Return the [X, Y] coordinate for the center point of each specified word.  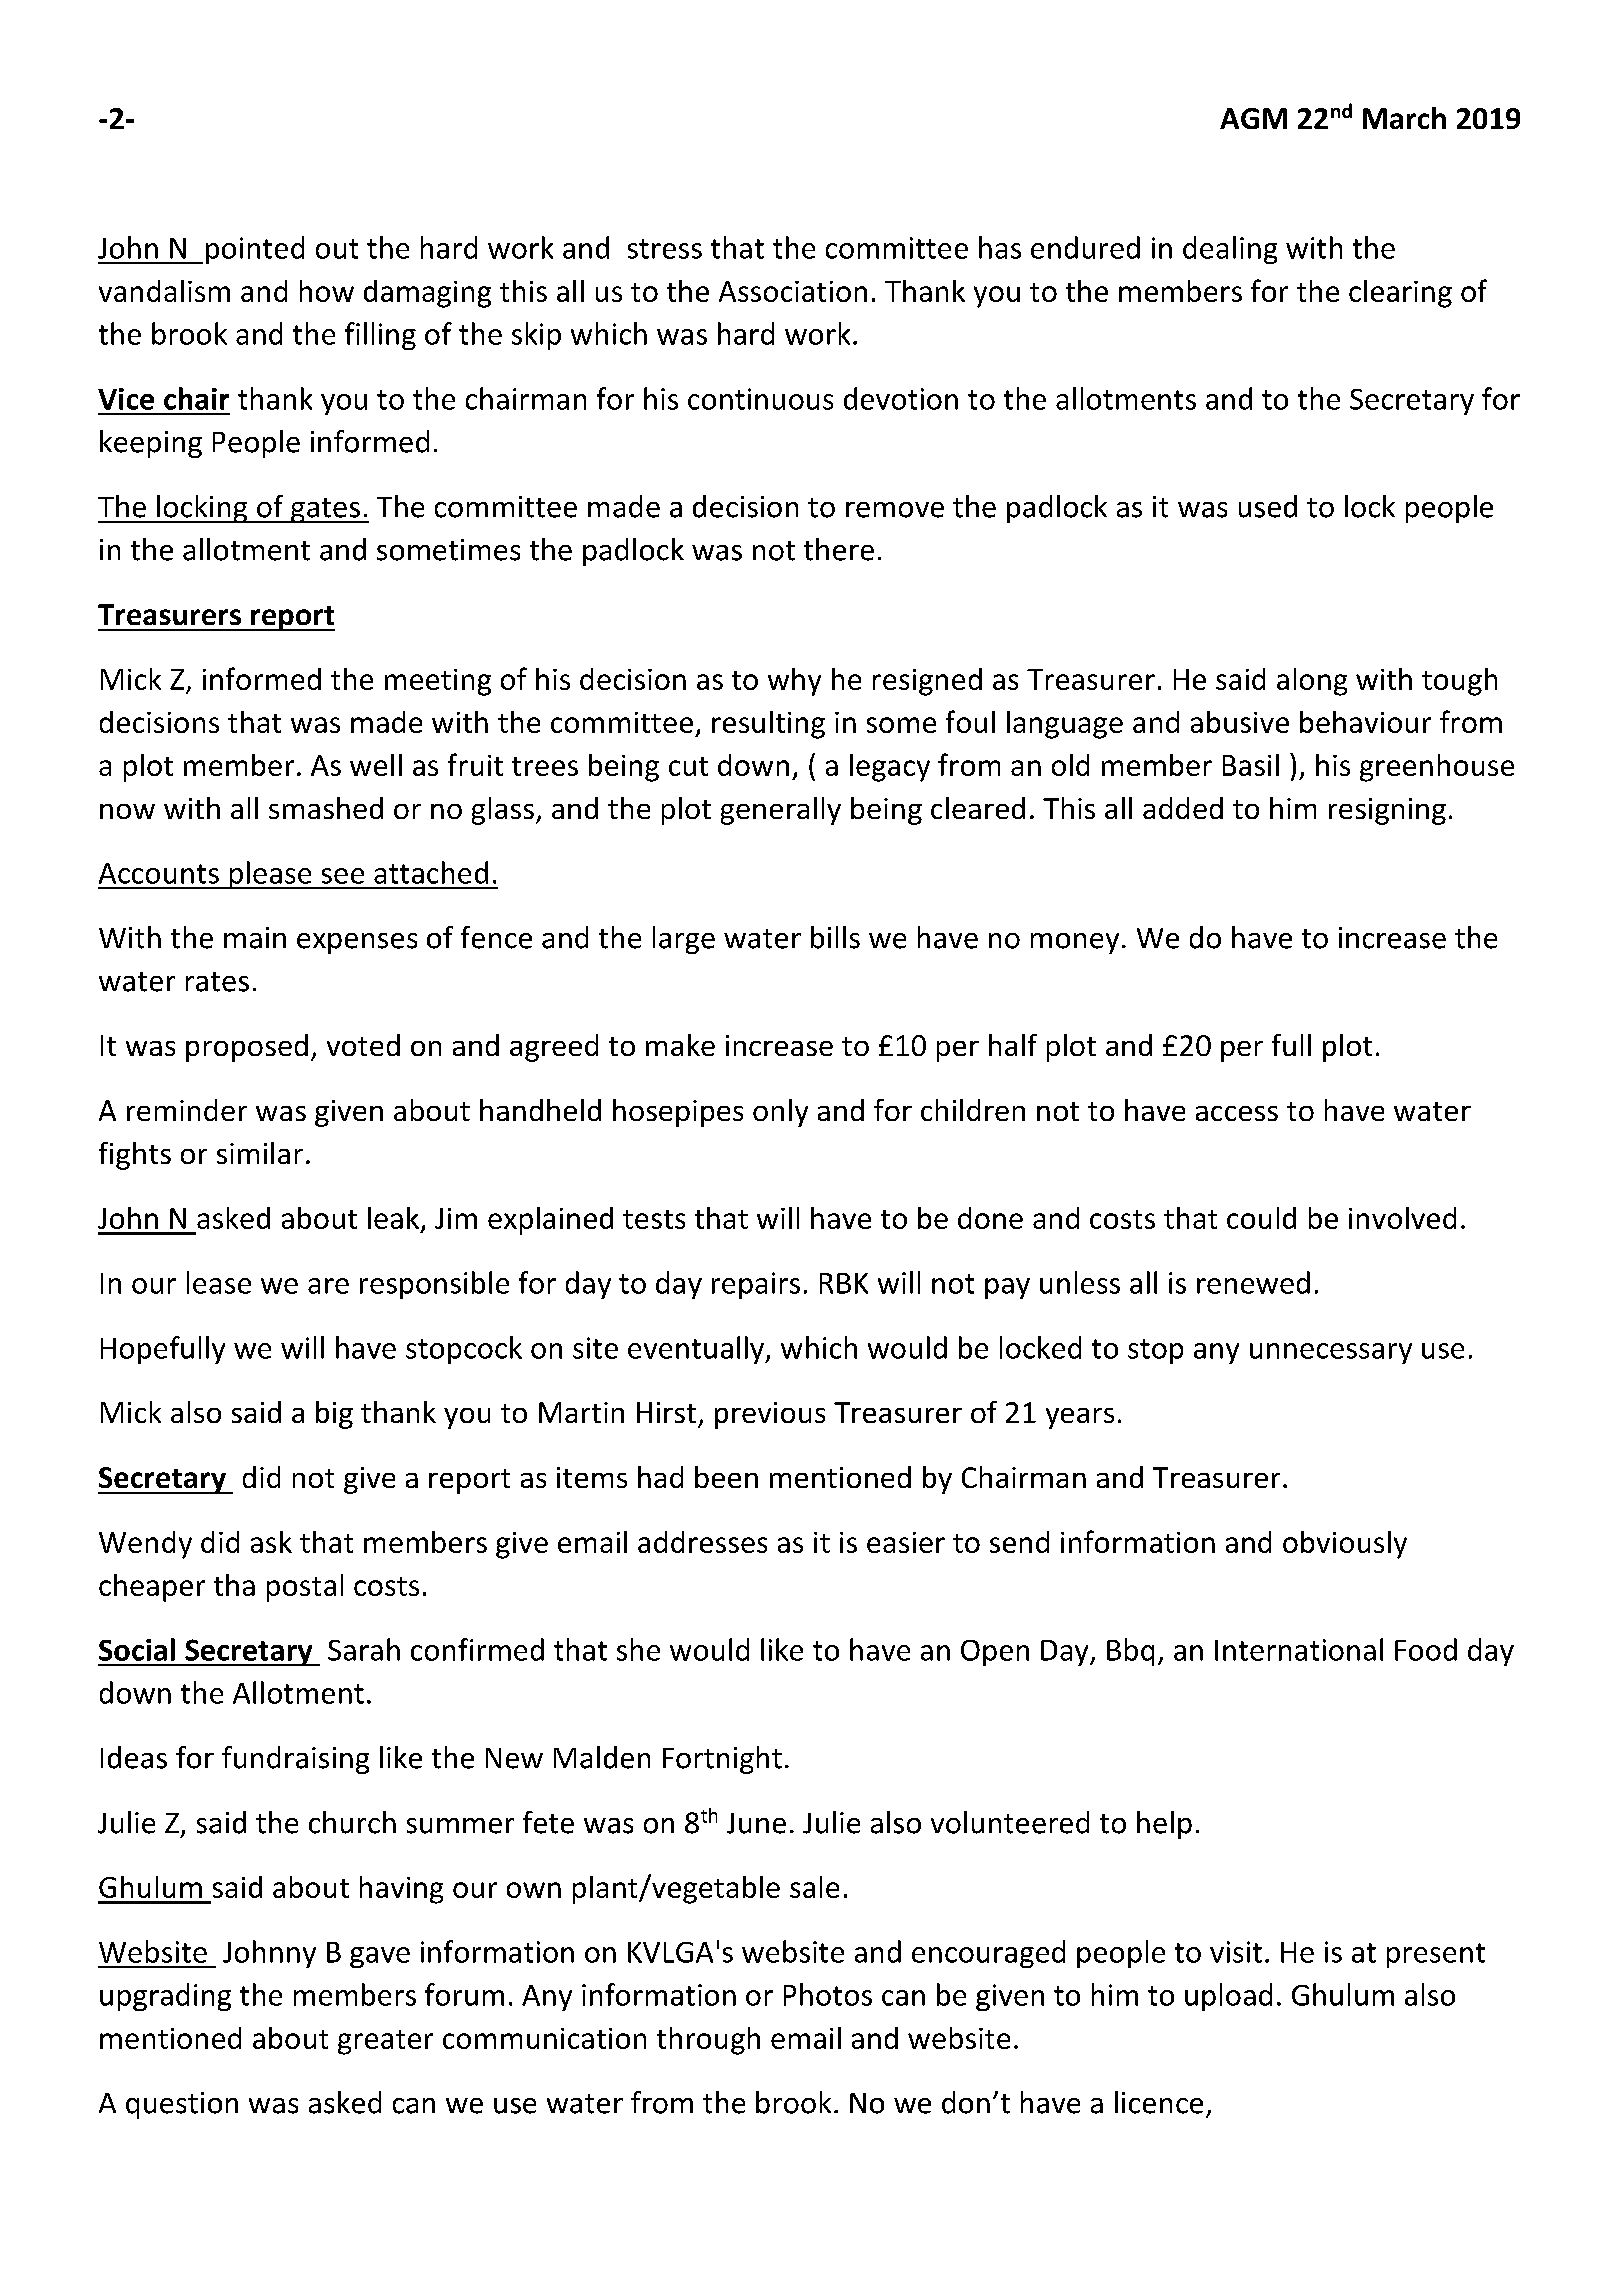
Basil [1251, 765]
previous [770, 1415]
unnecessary [1331, 1353]
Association [793, 291]
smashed [326, 808]
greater [385, 2042]
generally [781, 811]
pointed [255, 250]
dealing [1230, 250]
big [334, 1415]
